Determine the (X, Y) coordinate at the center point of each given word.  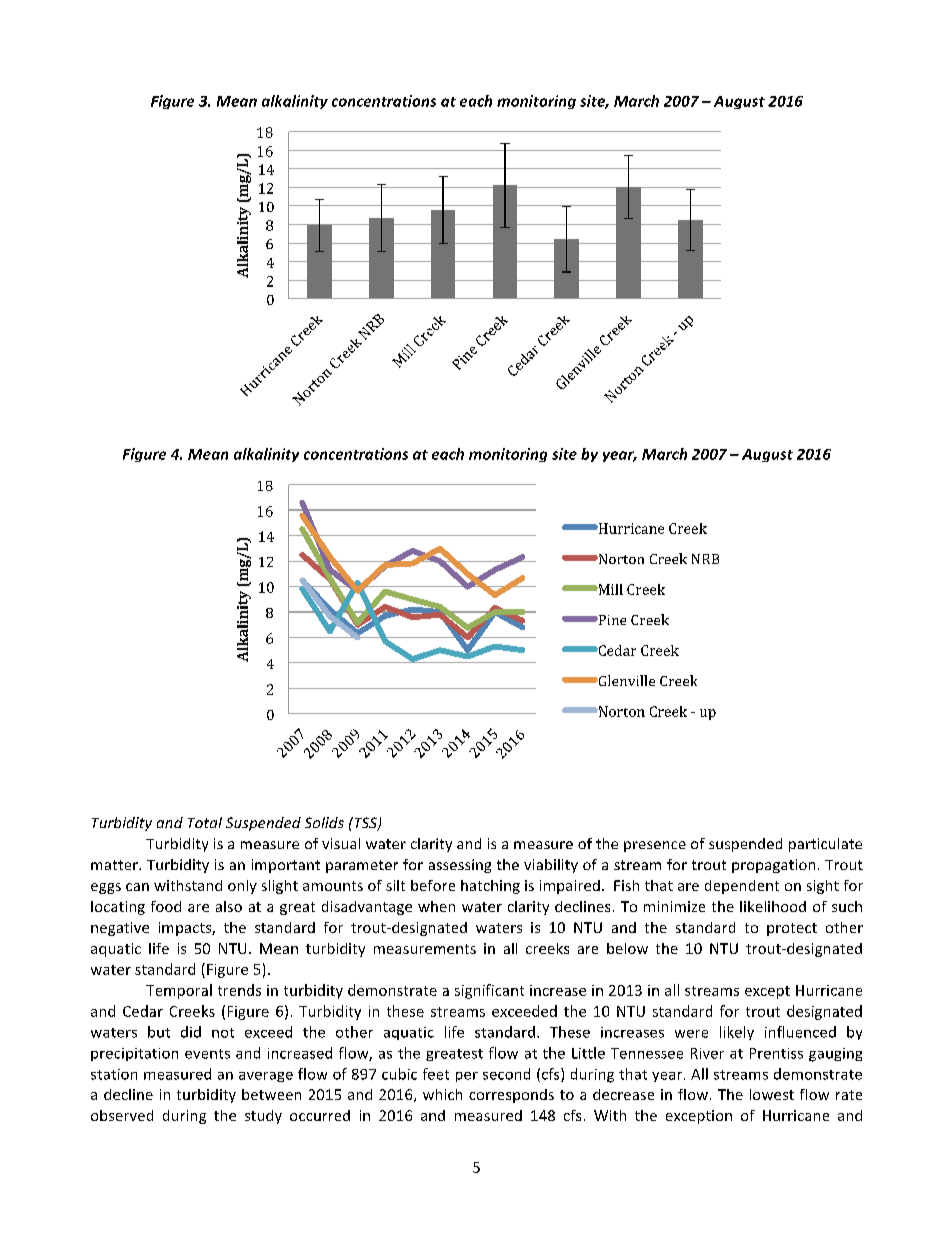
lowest (772, 1094)
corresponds (511, 1096)
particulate (825, 845)
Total (205, 822)
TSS (365, 824)
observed (122, 1115)
